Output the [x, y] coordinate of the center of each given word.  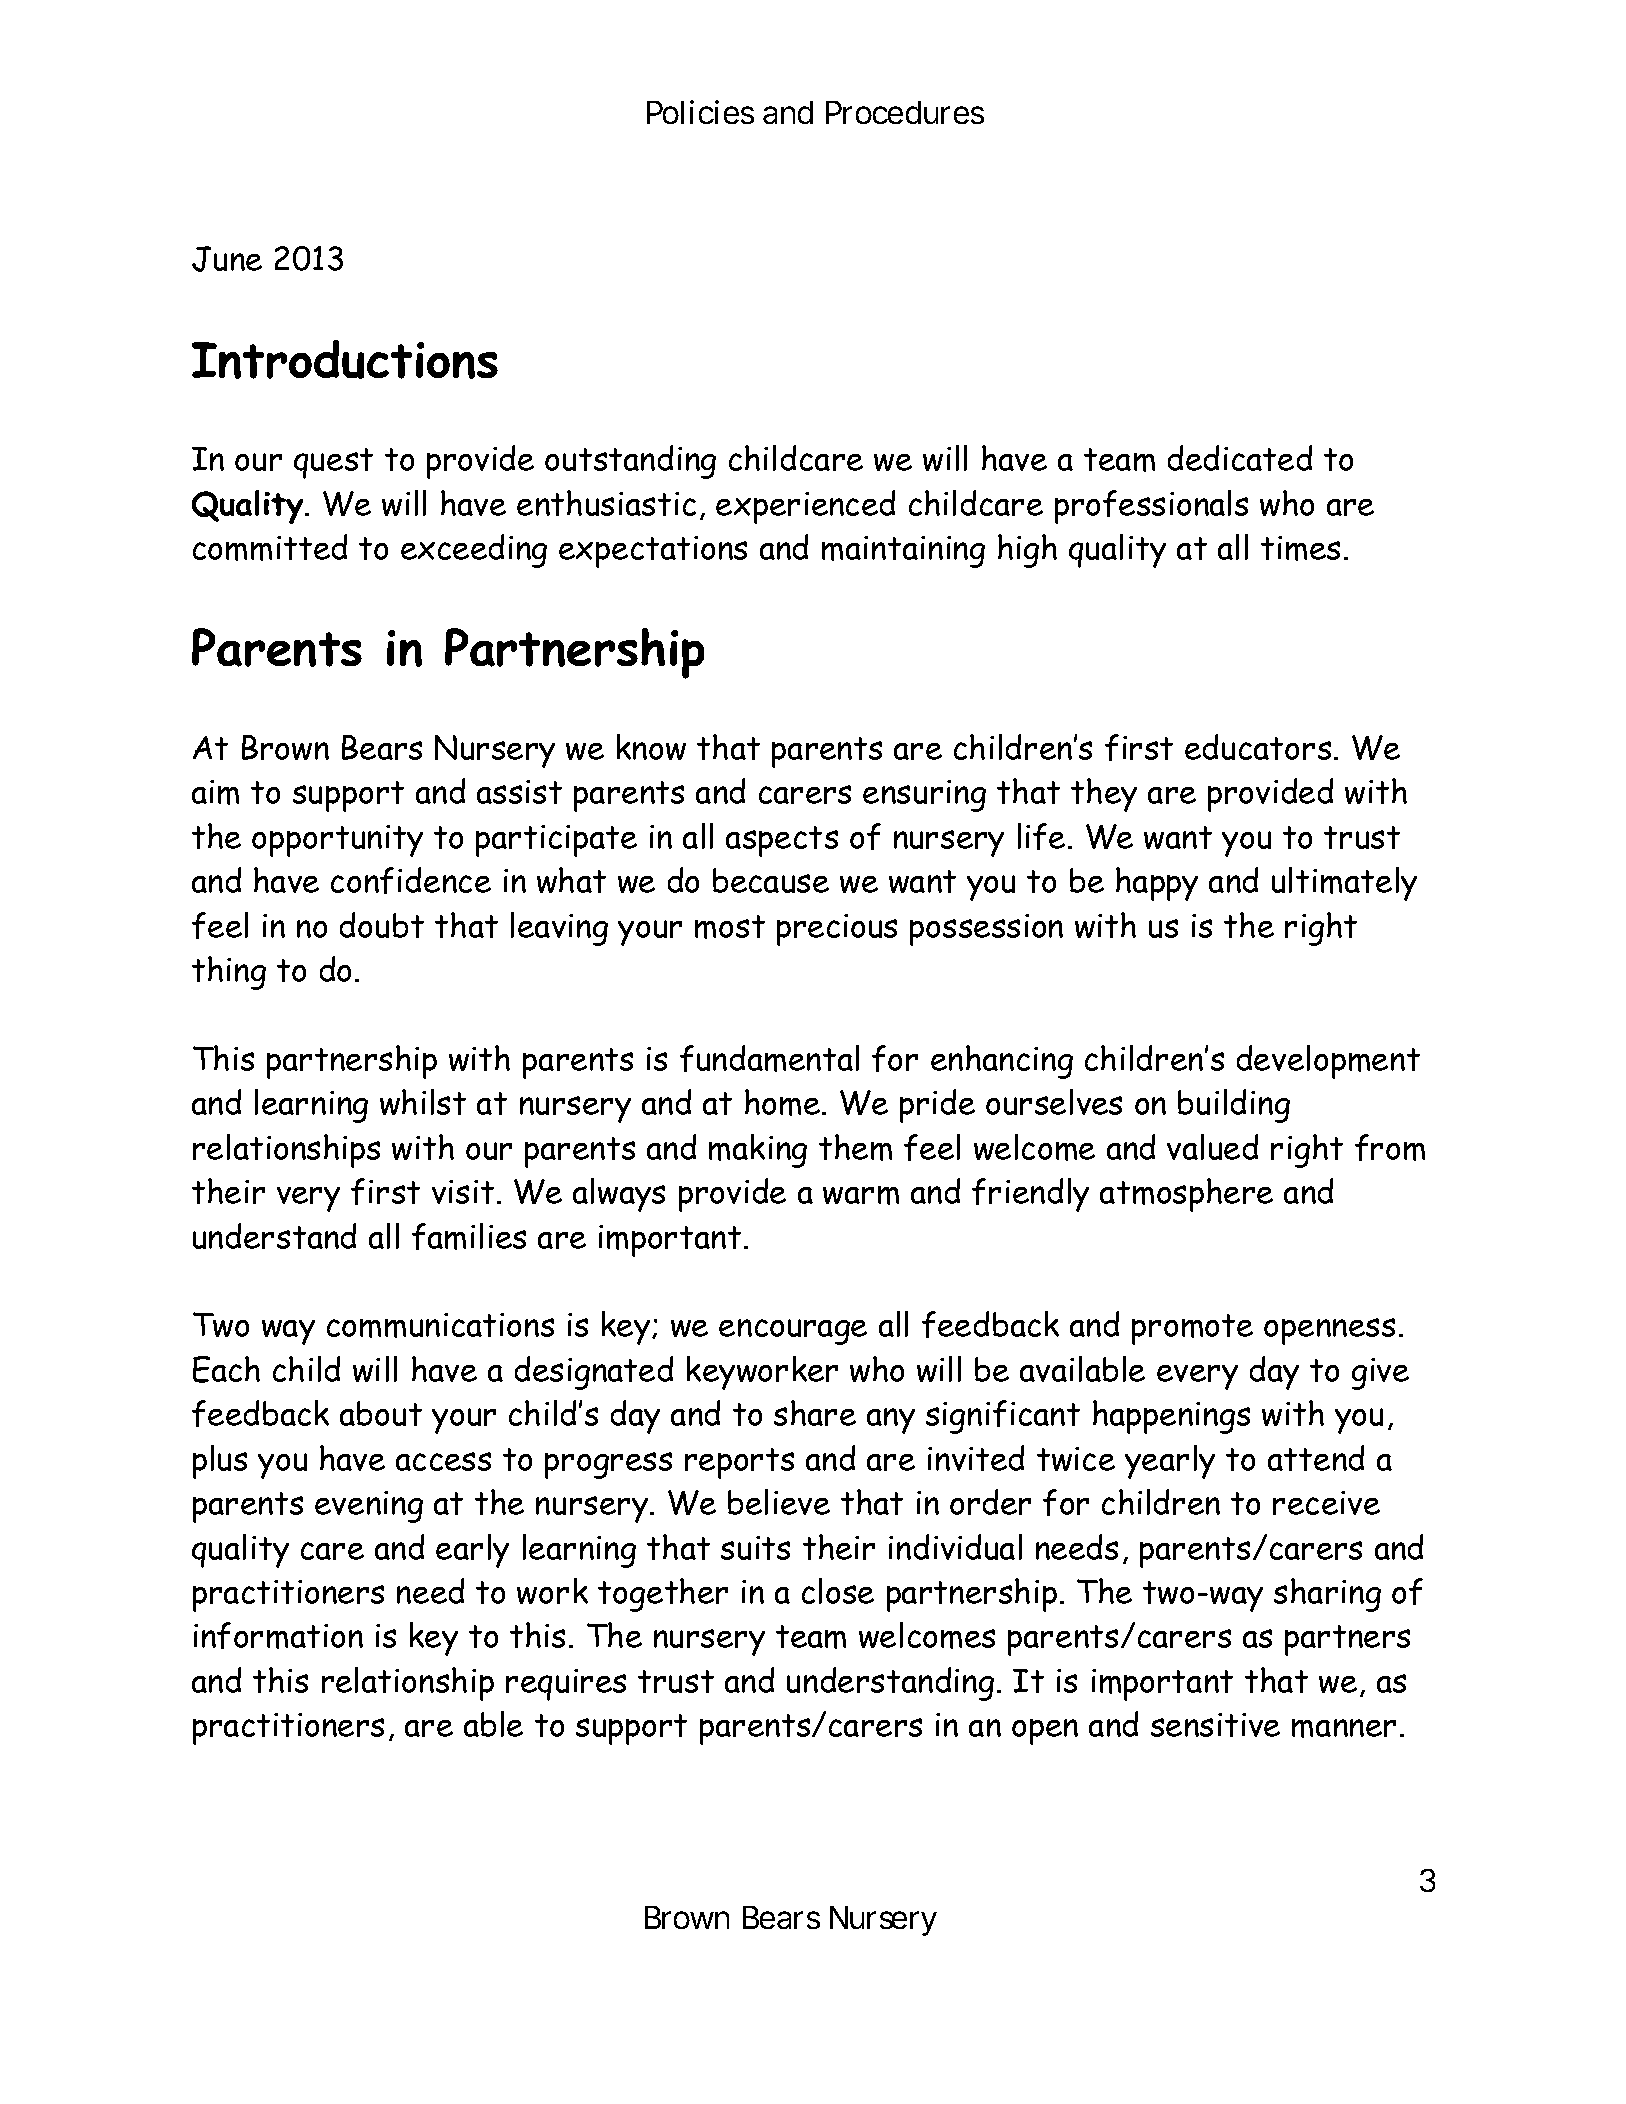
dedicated [1240, 458]
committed [270, 547]
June [227, 259]
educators [1258, 747]
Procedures [905, 112]
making [758, 1151]
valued [1212, 1147]
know [651, 747]
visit [463, 1192]
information [278, 1635]
